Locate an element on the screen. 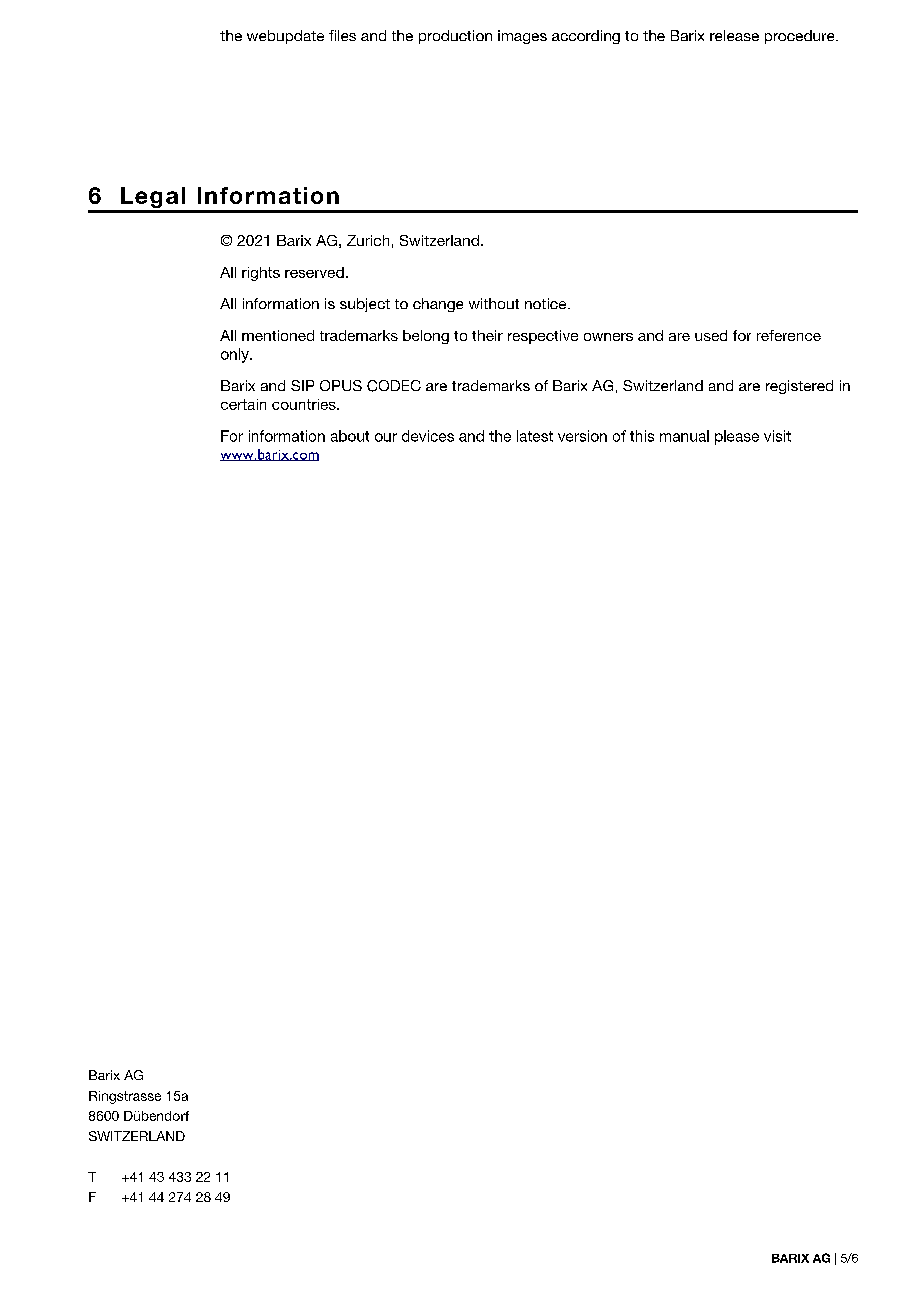 This screenshot has width=924, height=1308. subject is located at coordinates (365, 305).
